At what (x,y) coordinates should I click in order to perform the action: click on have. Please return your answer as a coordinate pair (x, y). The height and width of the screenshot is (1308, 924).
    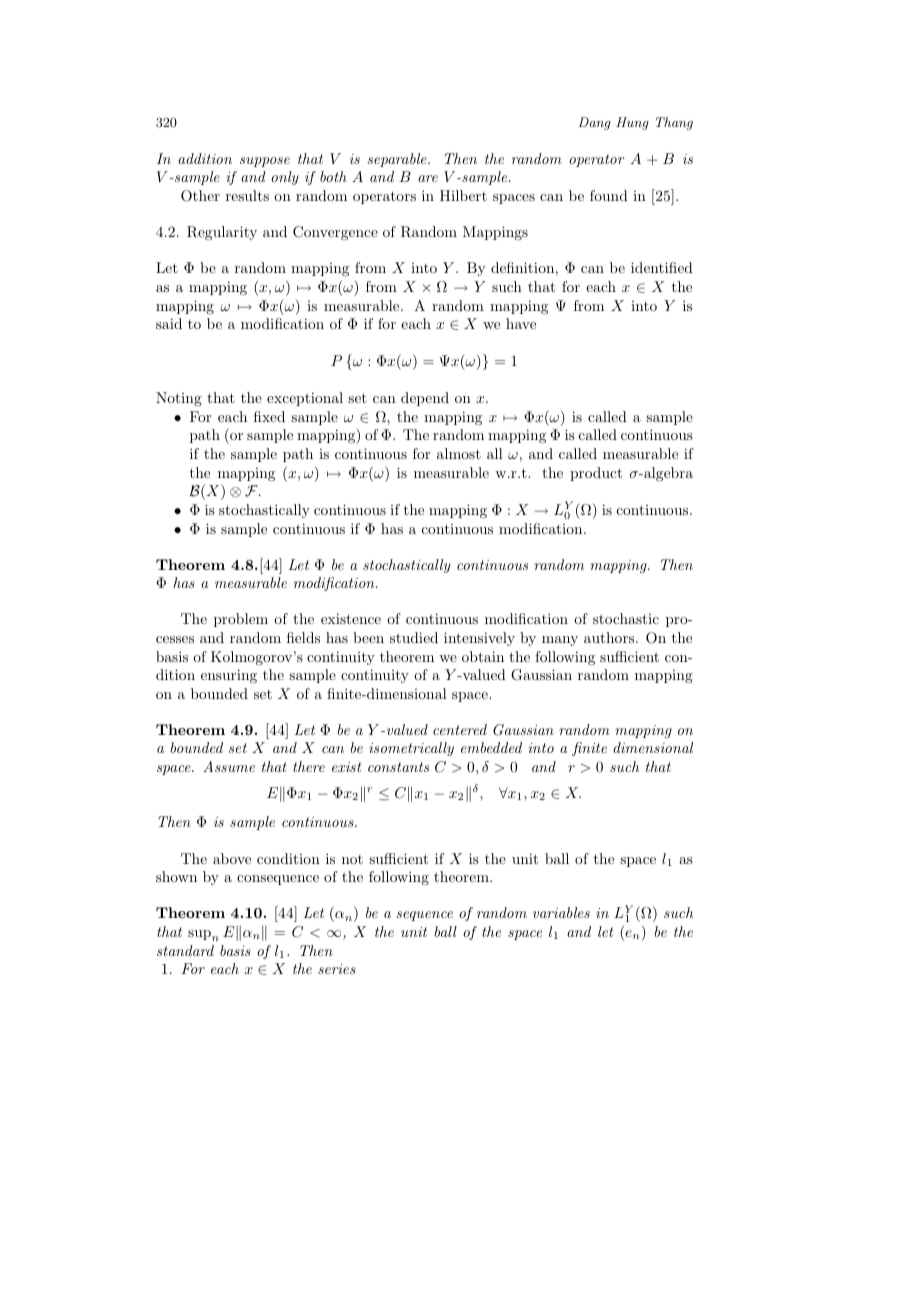
    Looking at the image, I should click on (521, 323).
